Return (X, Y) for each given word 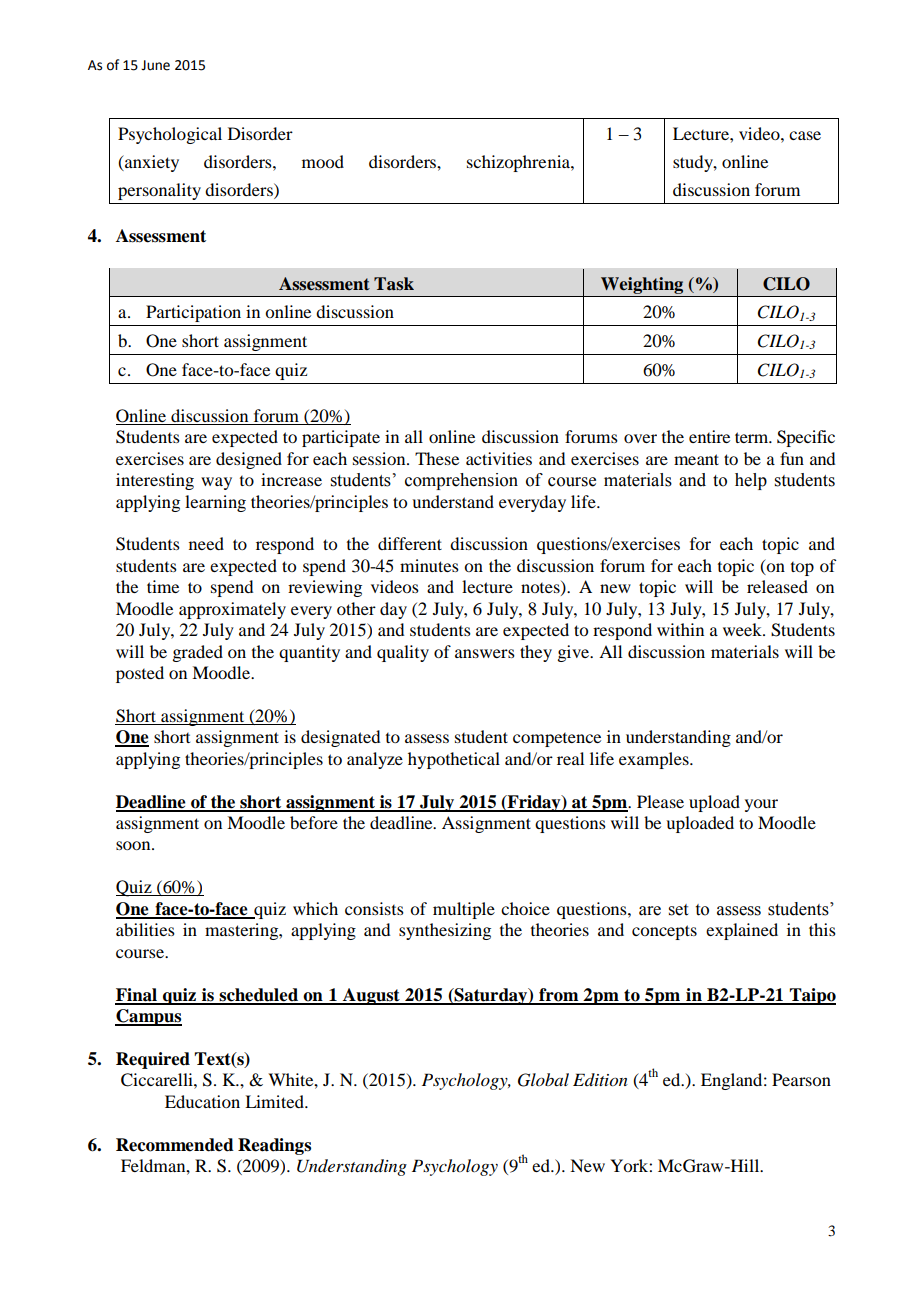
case (805, 135)
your (761, 805)
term (753, 437)
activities (499, 458)
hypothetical (454, 760)
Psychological (170, 135)
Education (202, 1101)
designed (249, 460)
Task (394, 284)
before (314, 822)
